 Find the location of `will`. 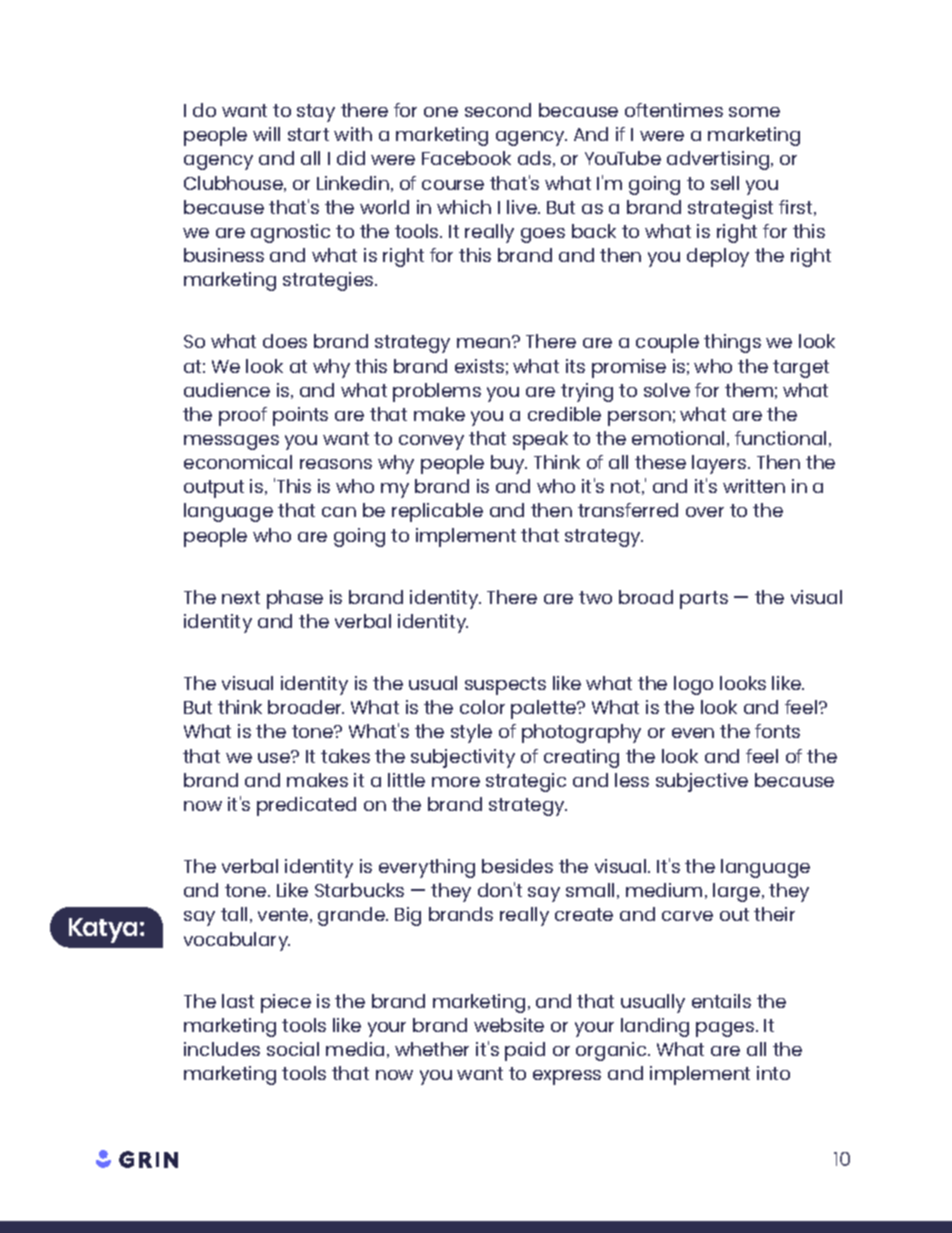

will is located at coordinates (266, 134).
